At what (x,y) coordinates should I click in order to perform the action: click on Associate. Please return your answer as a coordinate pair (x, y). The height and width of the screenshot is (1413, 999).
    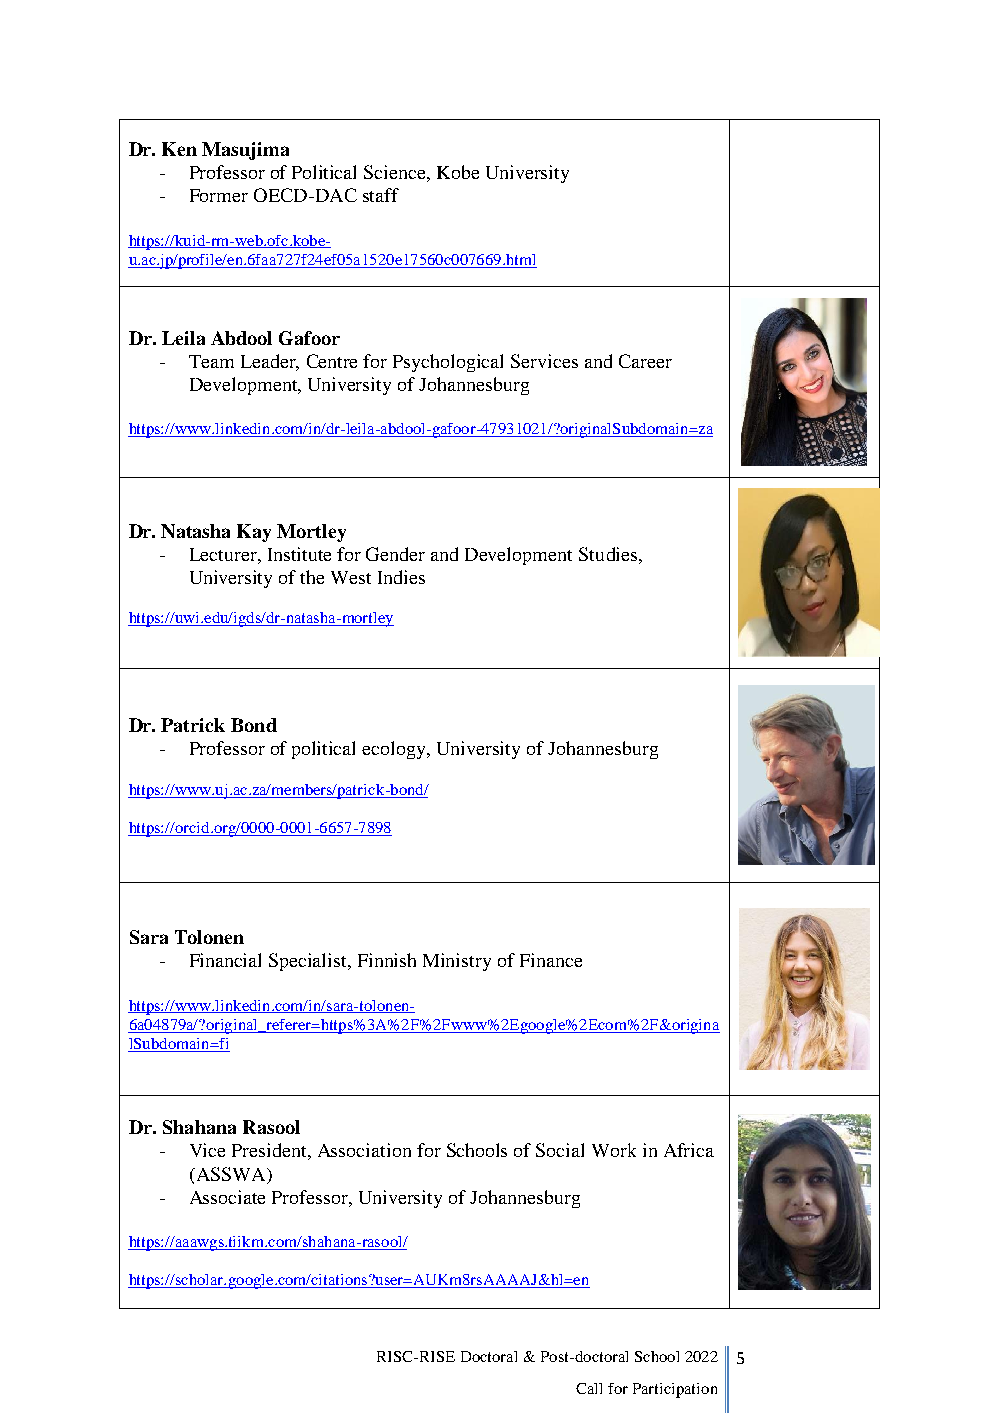
    Looking at the image, I should click on (227, 1197).
